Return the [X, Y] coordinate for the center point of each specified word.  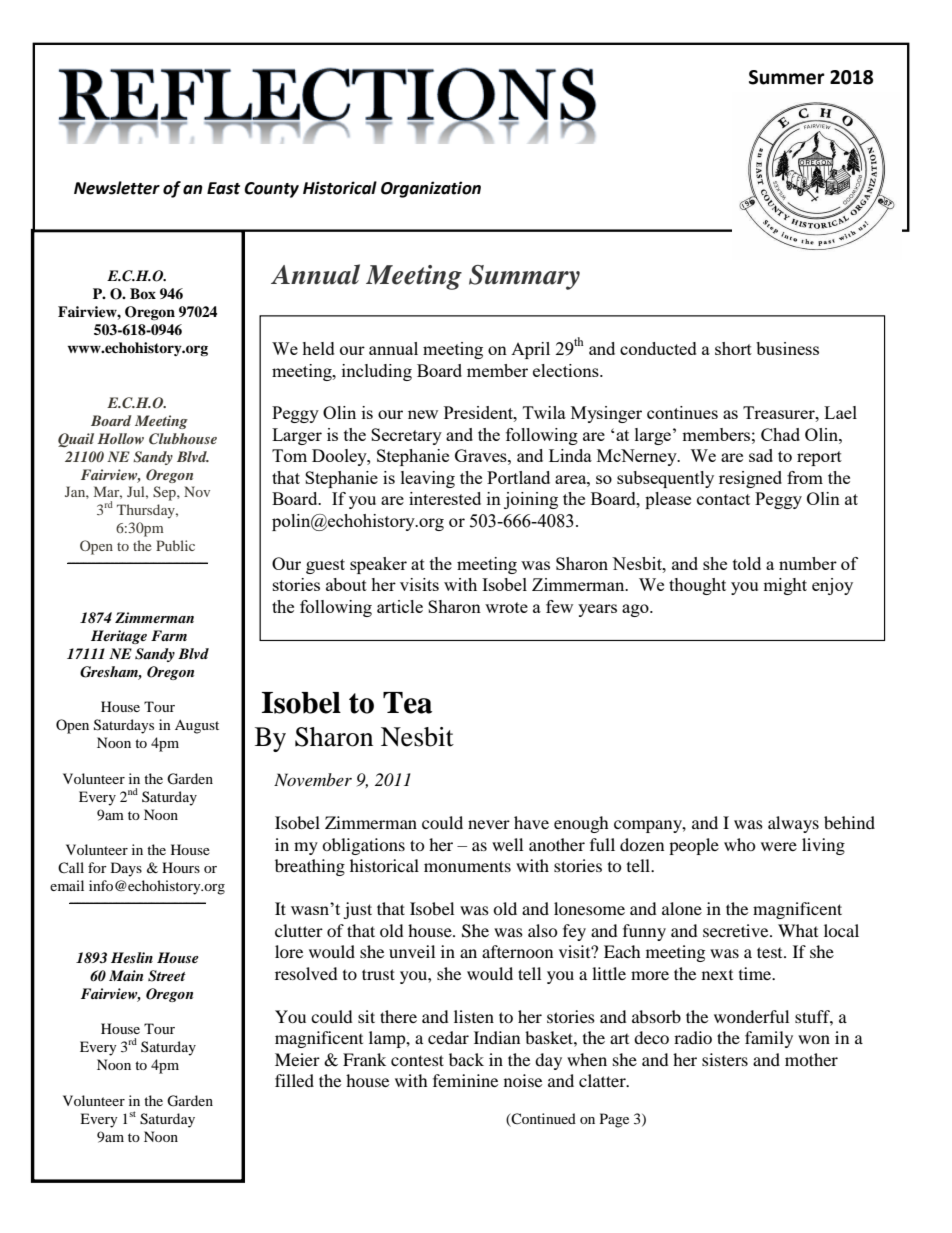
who [740, 844]
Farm [169, 635]
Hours [181, 867]
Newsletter [117, 188]
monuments [467, 866]
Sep [165, 493]
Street [167, 976]
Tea [407, 703]
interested [445, 498]
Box [143, 293]
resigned [750, 479]
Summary [524, 277]
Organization [431, 189]
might [785, 586]
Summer [787, 77]
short [733, 348]
